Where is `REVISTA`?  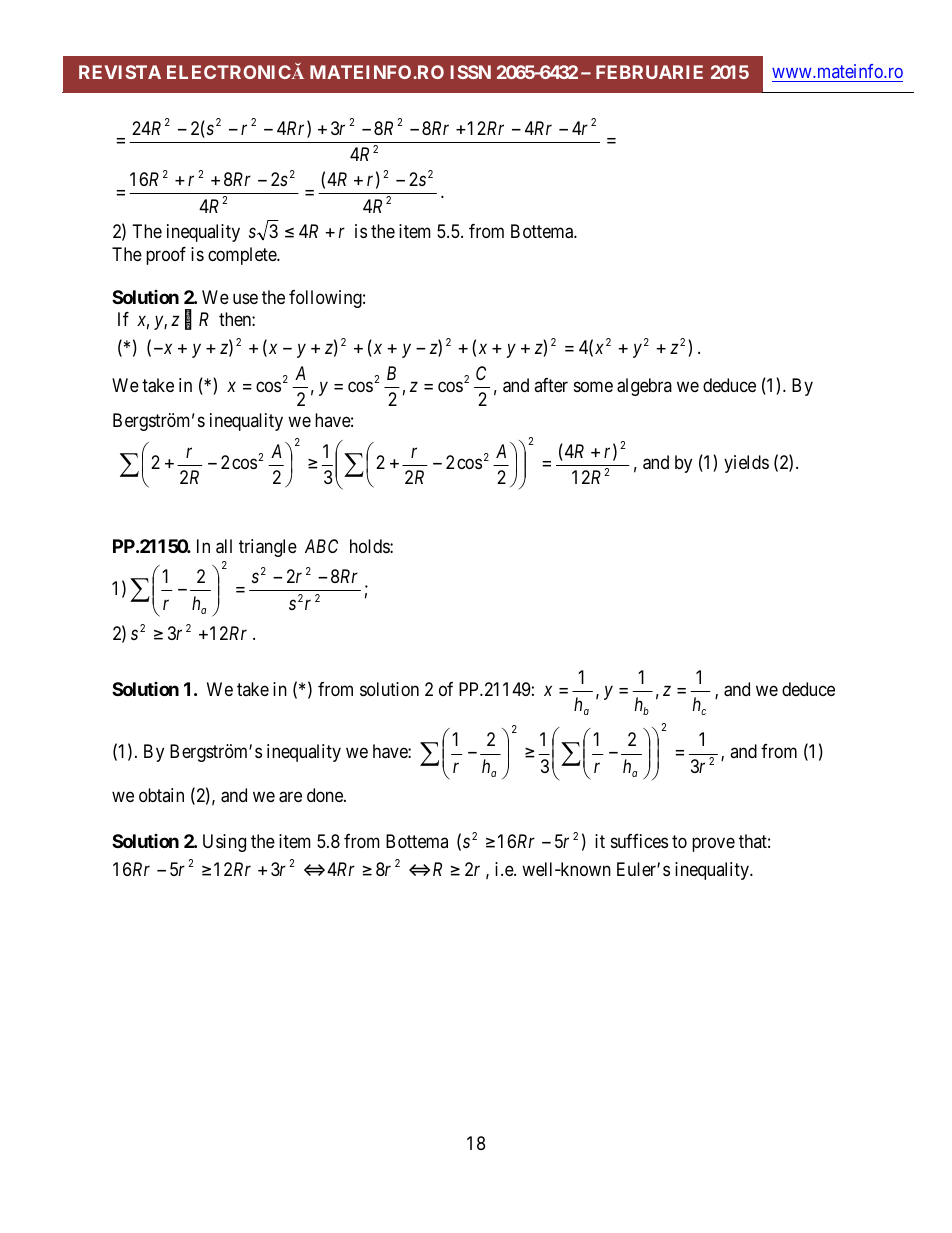 REVISTA is located at coordinates (120, 72).
